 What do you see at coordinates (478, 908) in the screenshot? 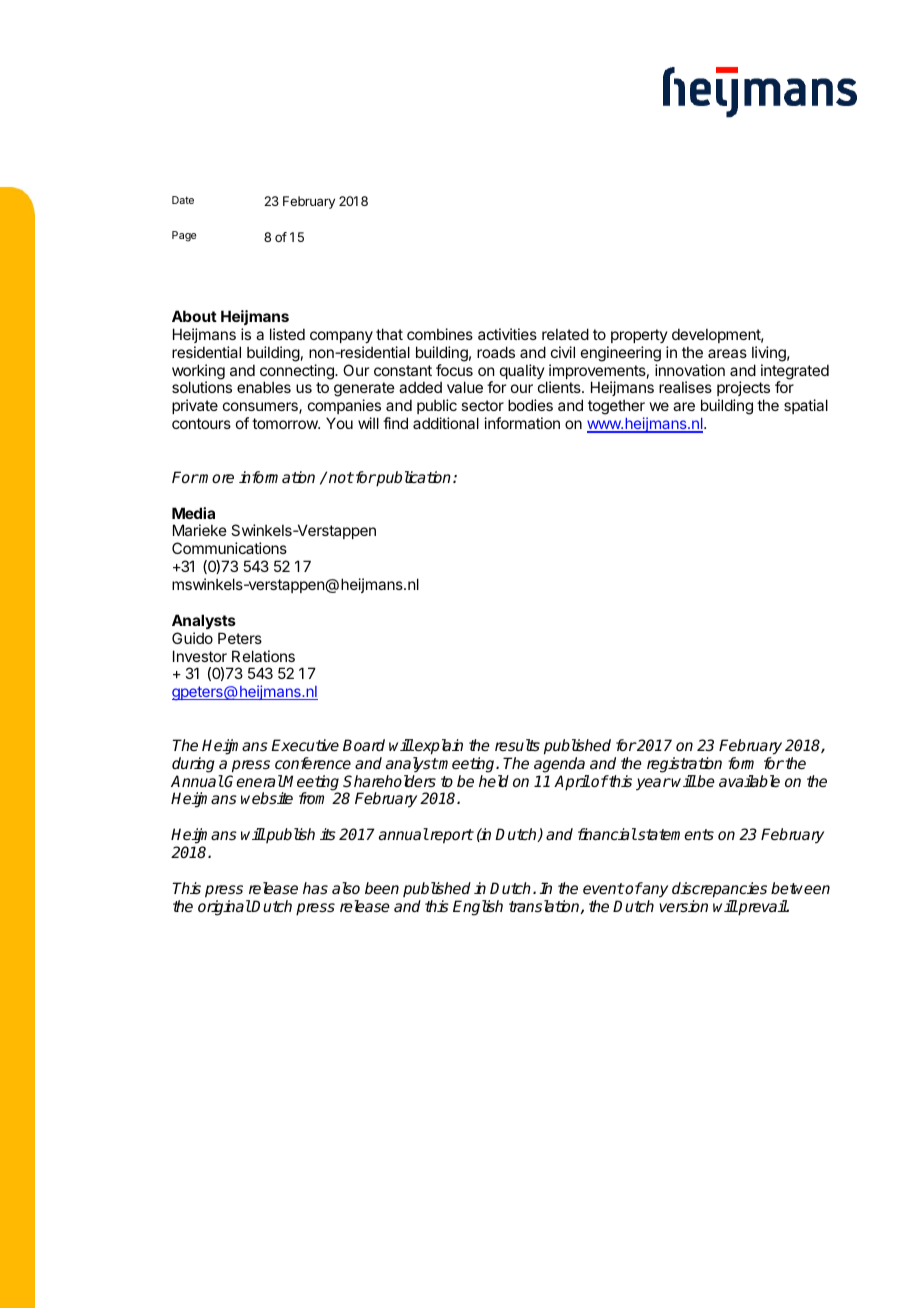
I see `English` at bounding box center [478, 908].
